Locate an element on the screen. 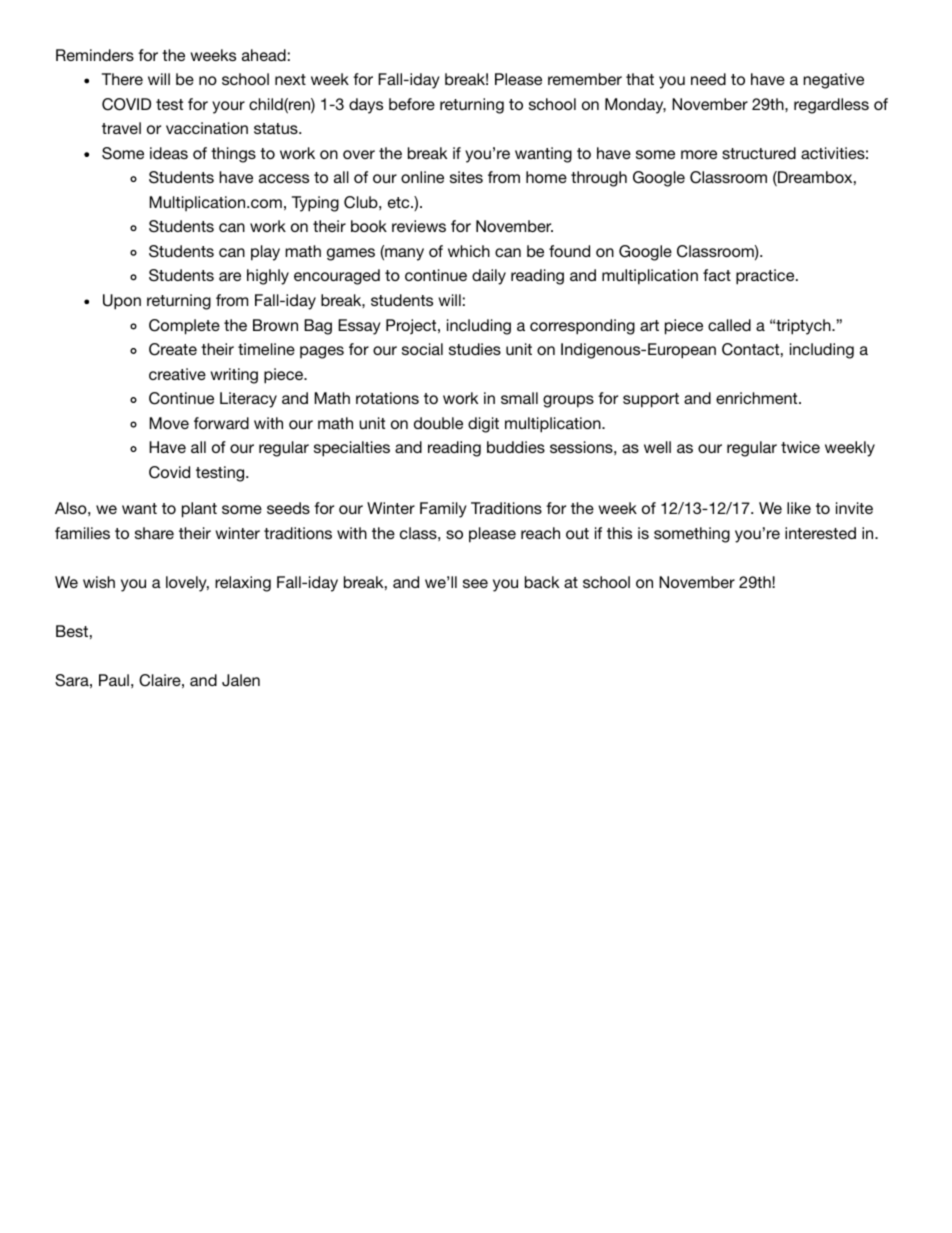  creative is located at coordinates (177, 374).
